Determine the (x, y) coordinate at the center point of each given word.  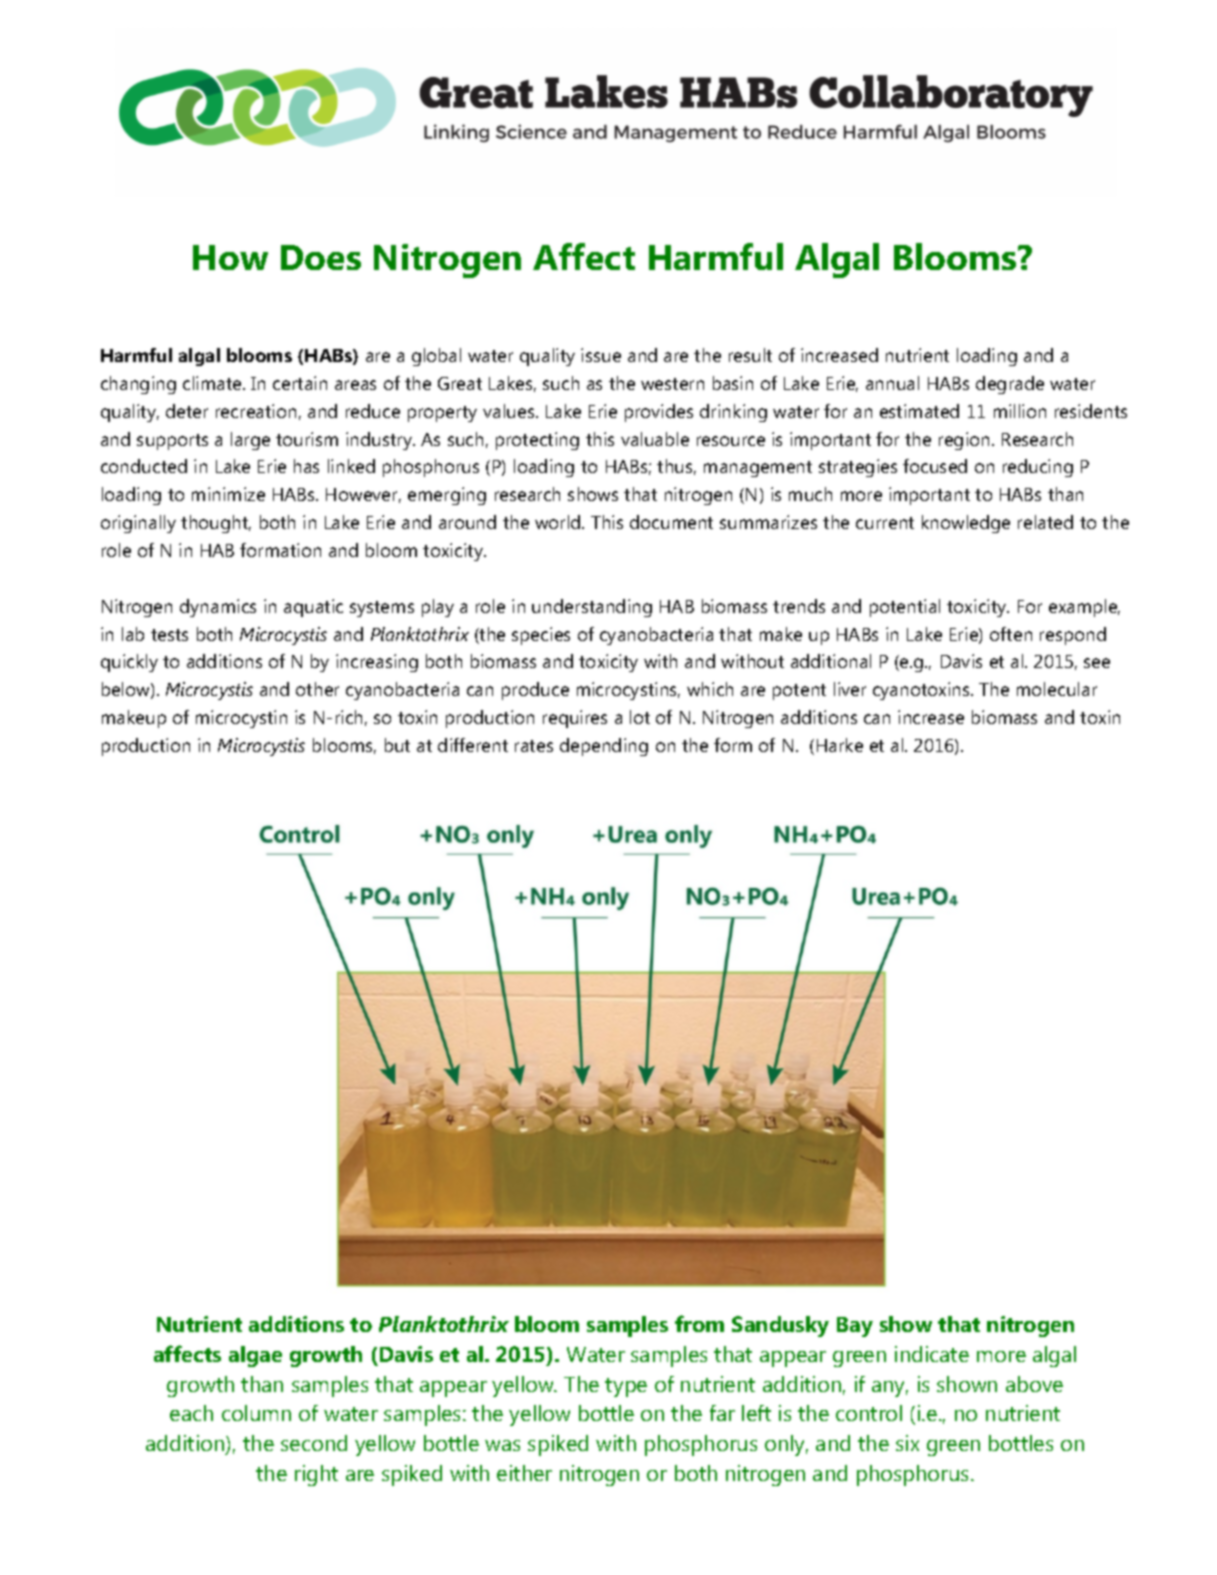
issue (601, 355)
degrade (1010, 385)
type (626, 1387)
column (256, 1413)
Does (321, 257)
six (907, 1443)
